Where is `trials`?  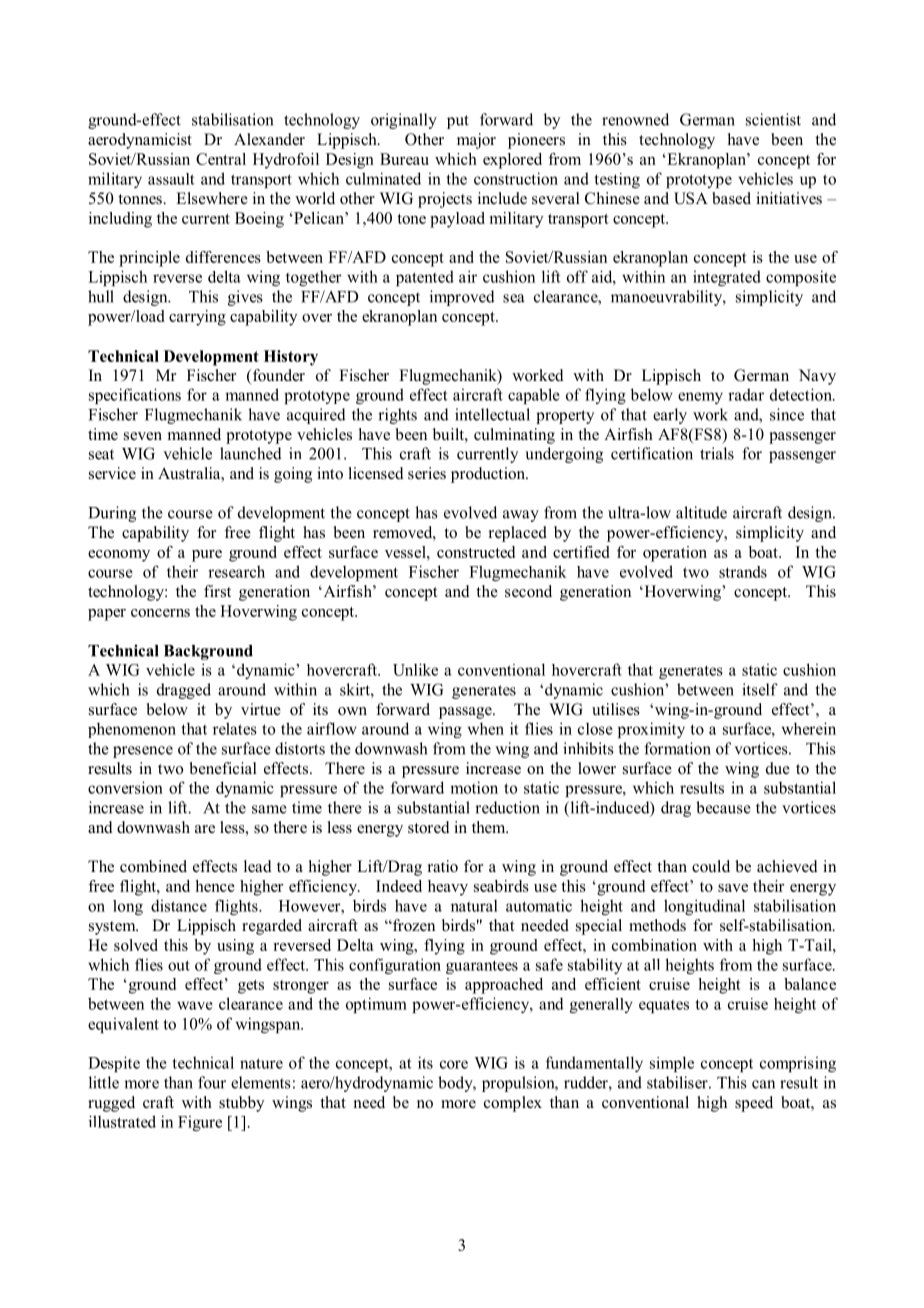 trials is located at coordinates (717, 453).
